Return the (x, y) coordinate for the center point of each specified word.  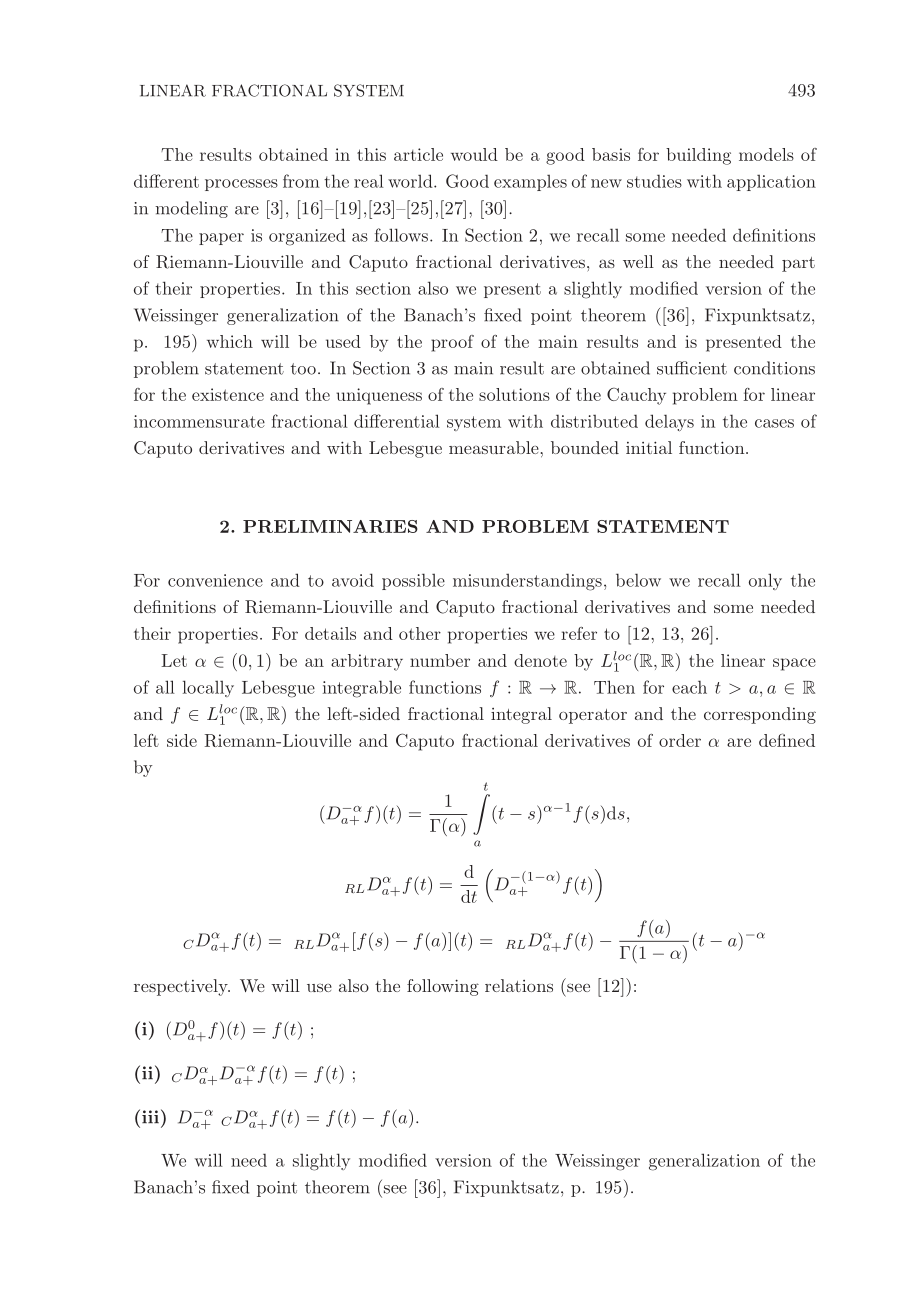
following (443, 987)
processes (241, 185)
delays (669, 422)
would (474, 154)
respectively (182, 987)
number (440, 660)
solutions (514, 394)
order (680, 740)
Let (174, 660)
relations (519, 985)
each (689, 687)
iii (150, 1116)
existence (228, 394)
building (698, 156)
